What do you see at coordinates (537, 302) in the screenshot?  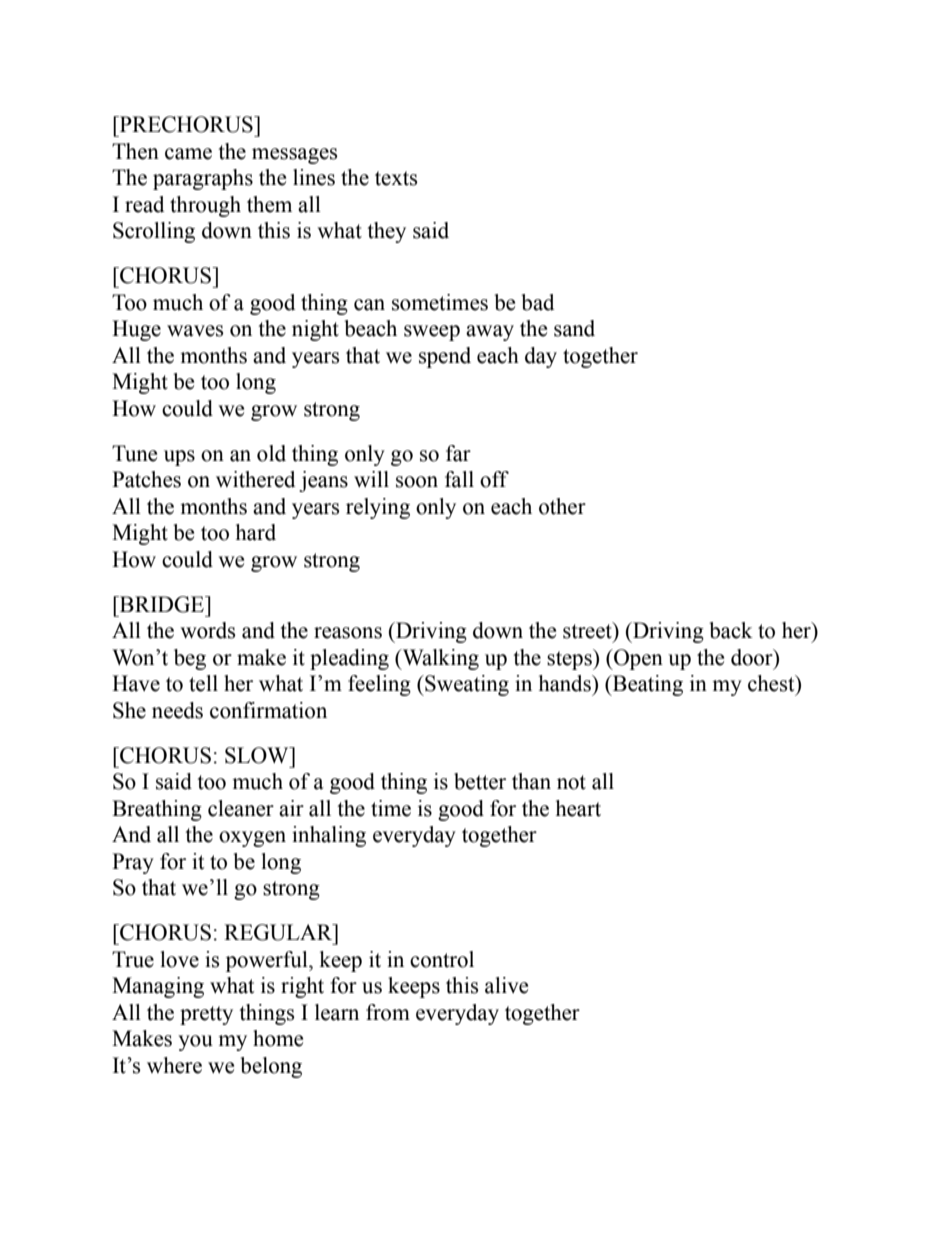 I see `bad` at bounding box center [537, 302].
